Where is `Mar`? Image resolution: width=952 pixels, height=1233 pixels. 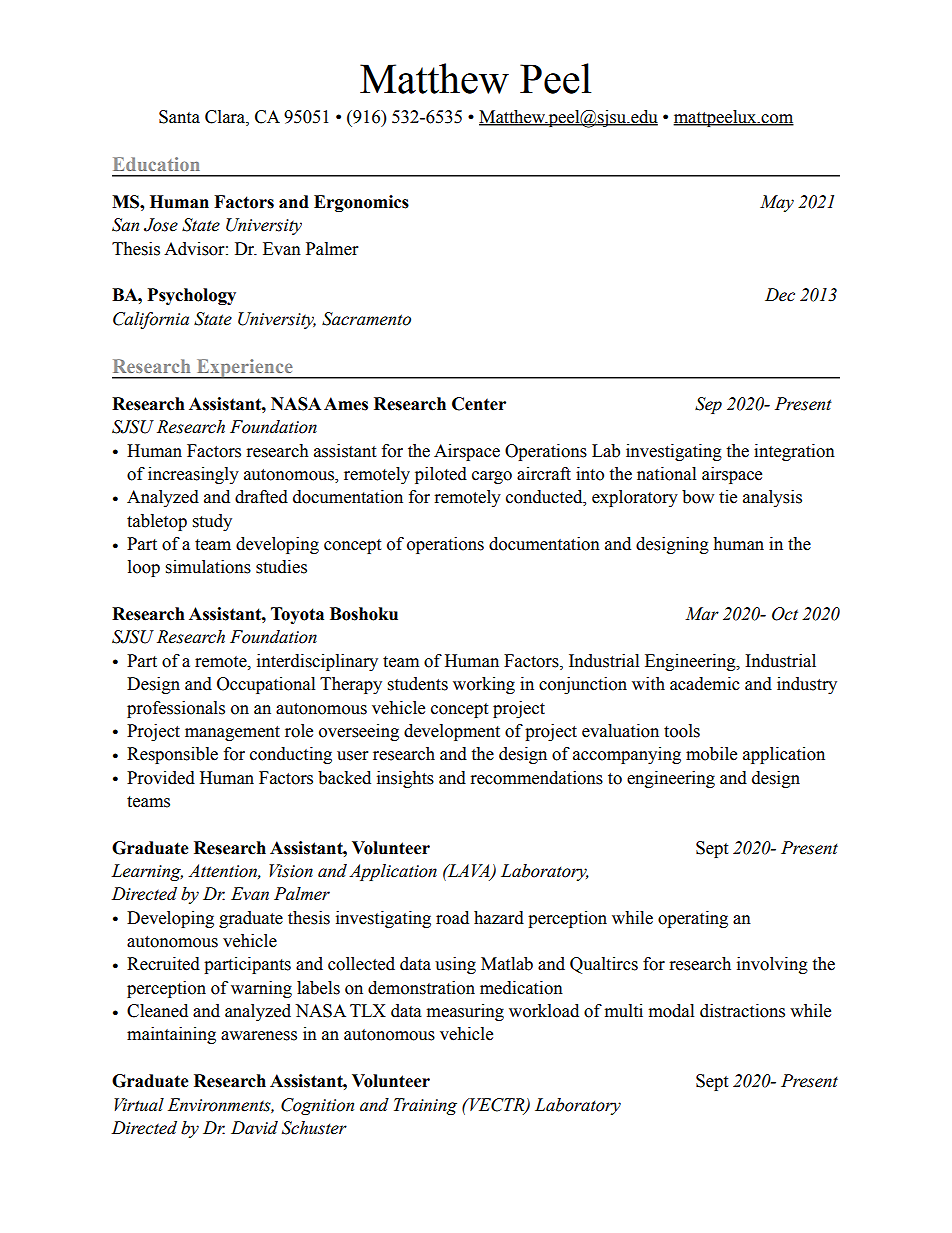
Mar is located at coordinates (702, 614).
